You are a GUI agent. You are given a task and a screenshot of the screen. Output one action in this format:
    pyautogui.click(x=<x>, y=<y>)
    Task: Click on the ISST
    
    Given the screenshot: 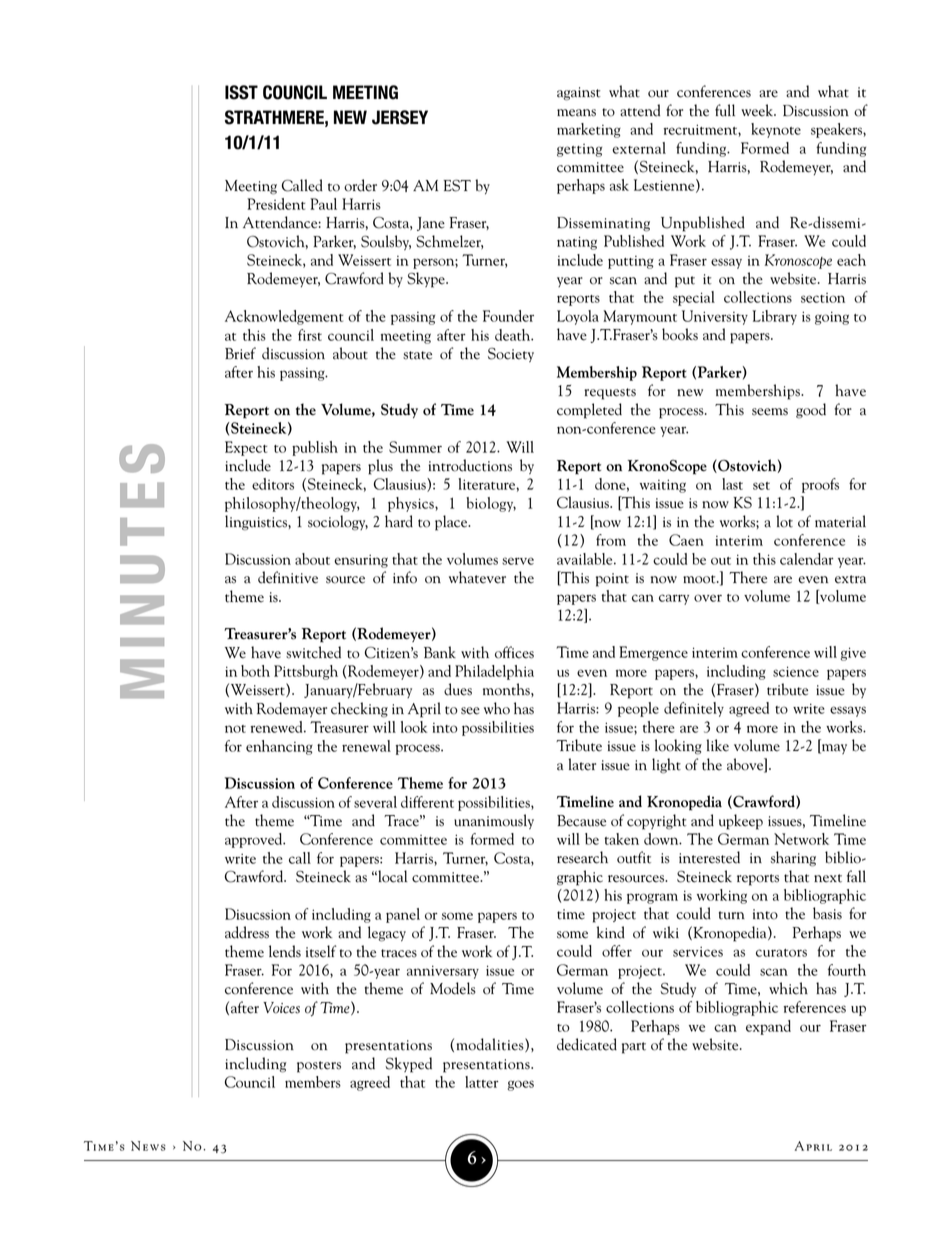 What is the action you would take?
    pyautogui.click(x=241, y=92)
